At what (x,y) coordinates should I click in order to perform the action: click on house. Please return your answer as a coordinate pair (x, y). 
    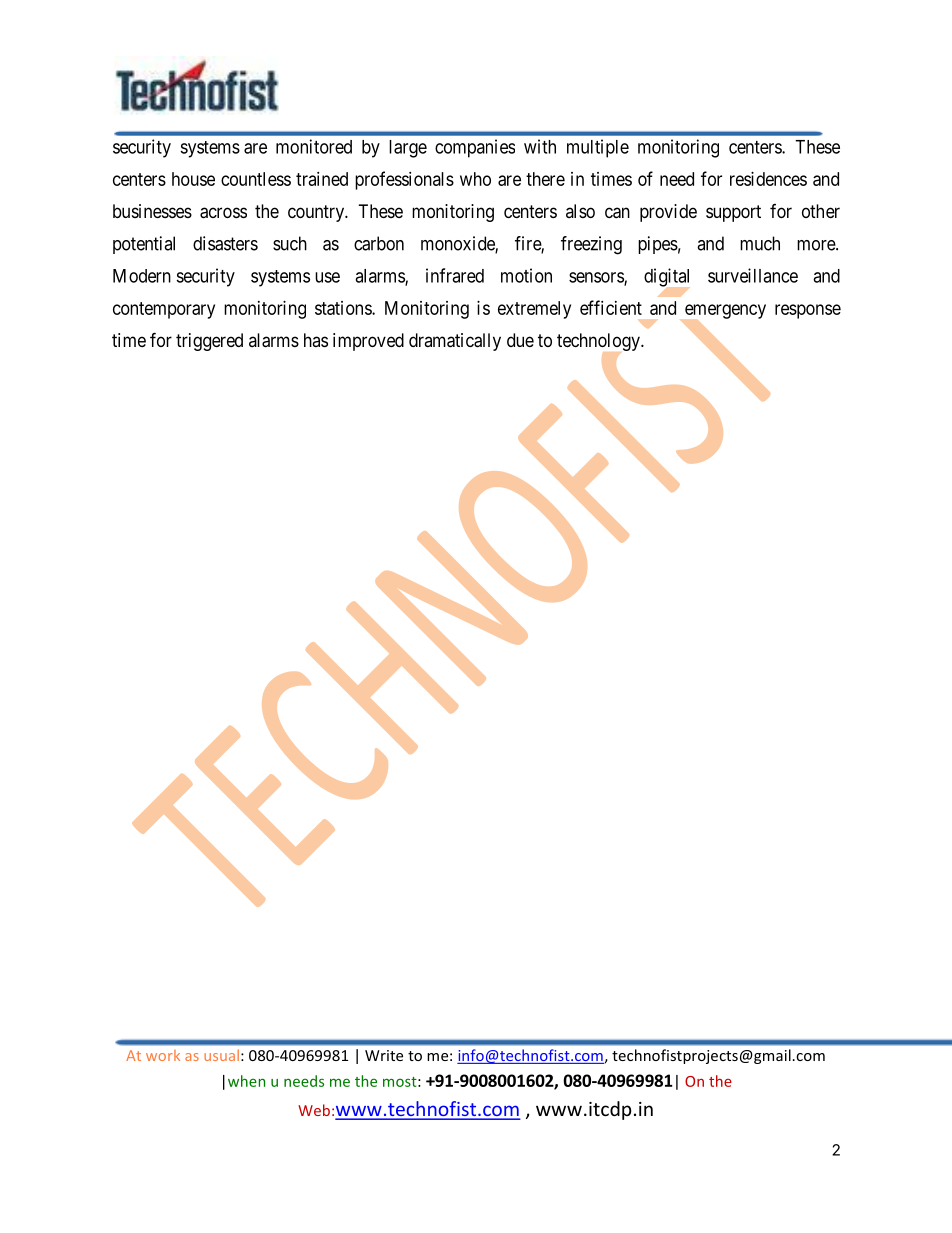
    Looking at the image, I should click on (193, 179).
